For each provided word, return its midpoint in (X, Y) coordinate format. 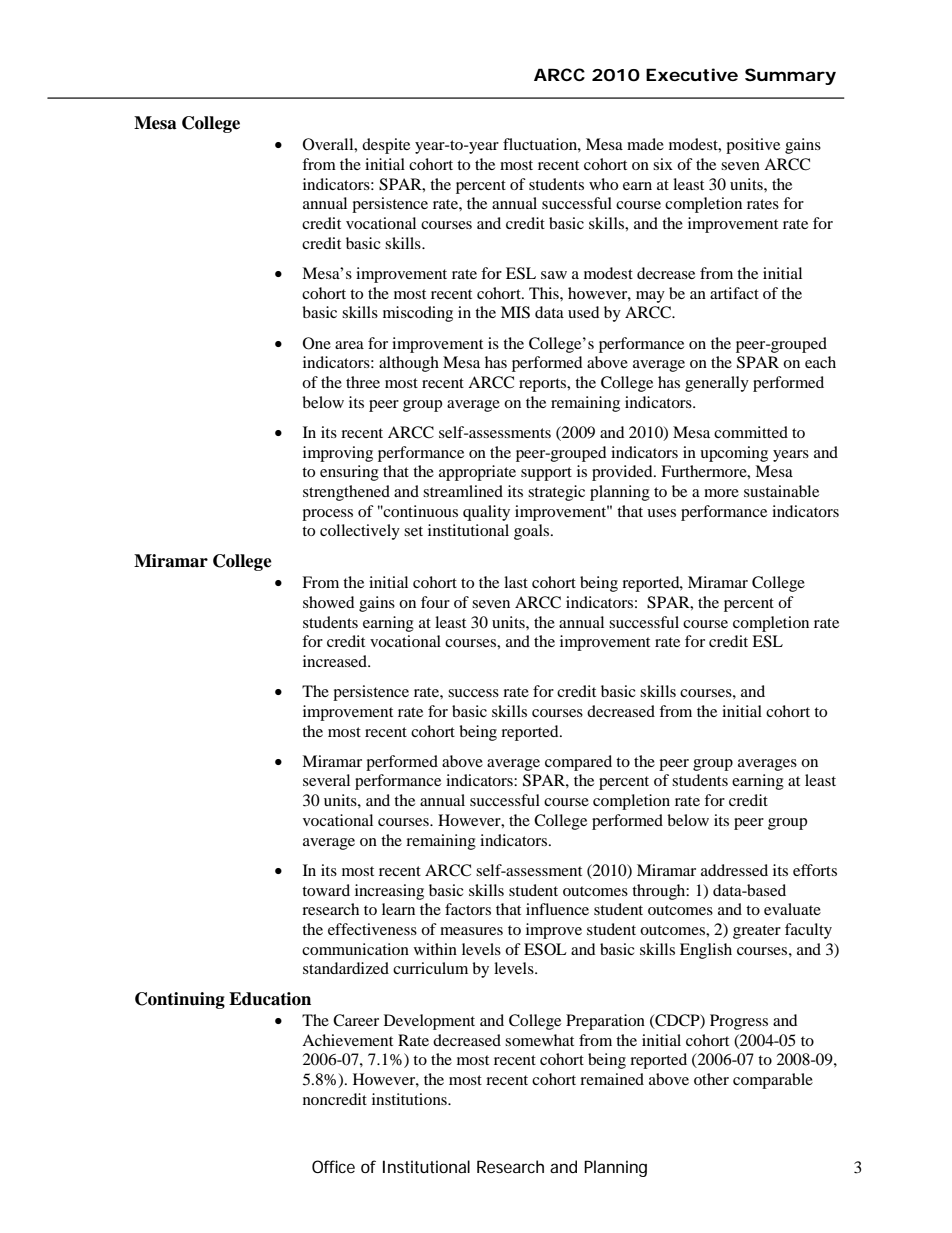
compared (578, 763)
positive (753, 146)
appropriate (477, 473)
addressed (734, 870)
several (326, 780)
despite (386, 146)
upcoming (734, 454)
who (603, 184)
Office (333, 1166)
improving (338, 454)
